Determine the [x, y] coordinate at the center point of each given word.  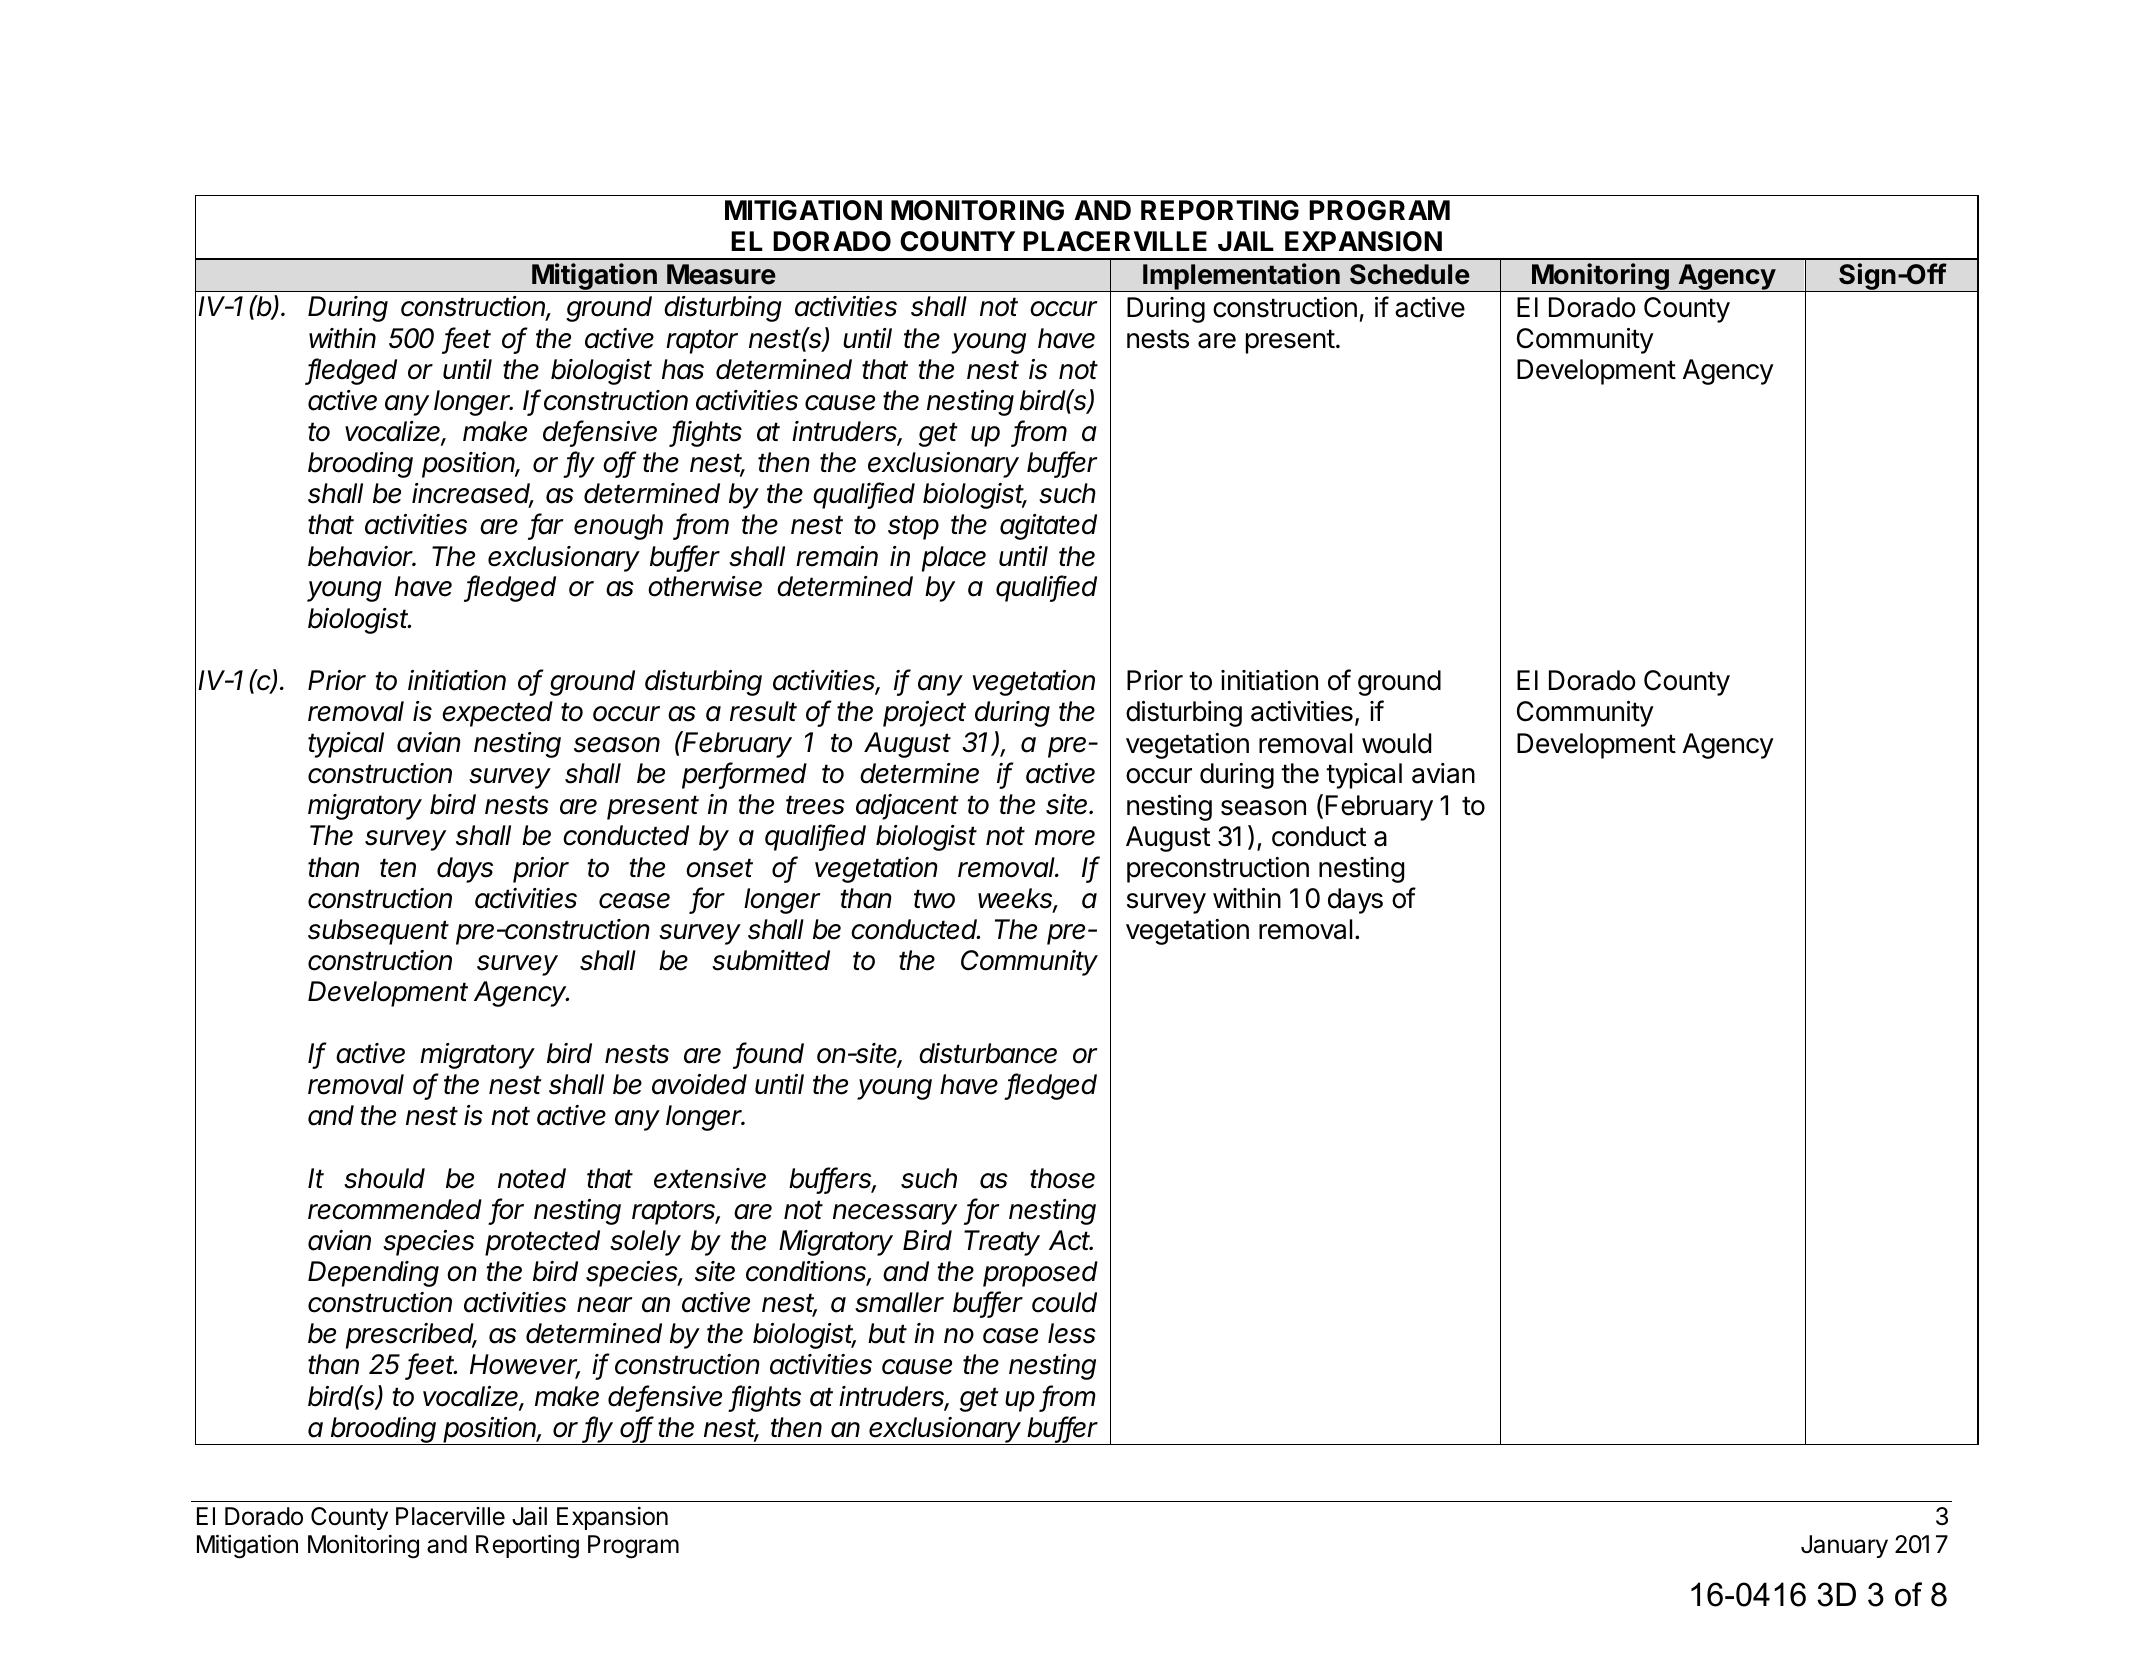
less [1072, 1333]
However [525, 1366]
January [1844, 1546]
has [683, 369]
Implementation [1241, 277]
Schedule [1410, 274]
